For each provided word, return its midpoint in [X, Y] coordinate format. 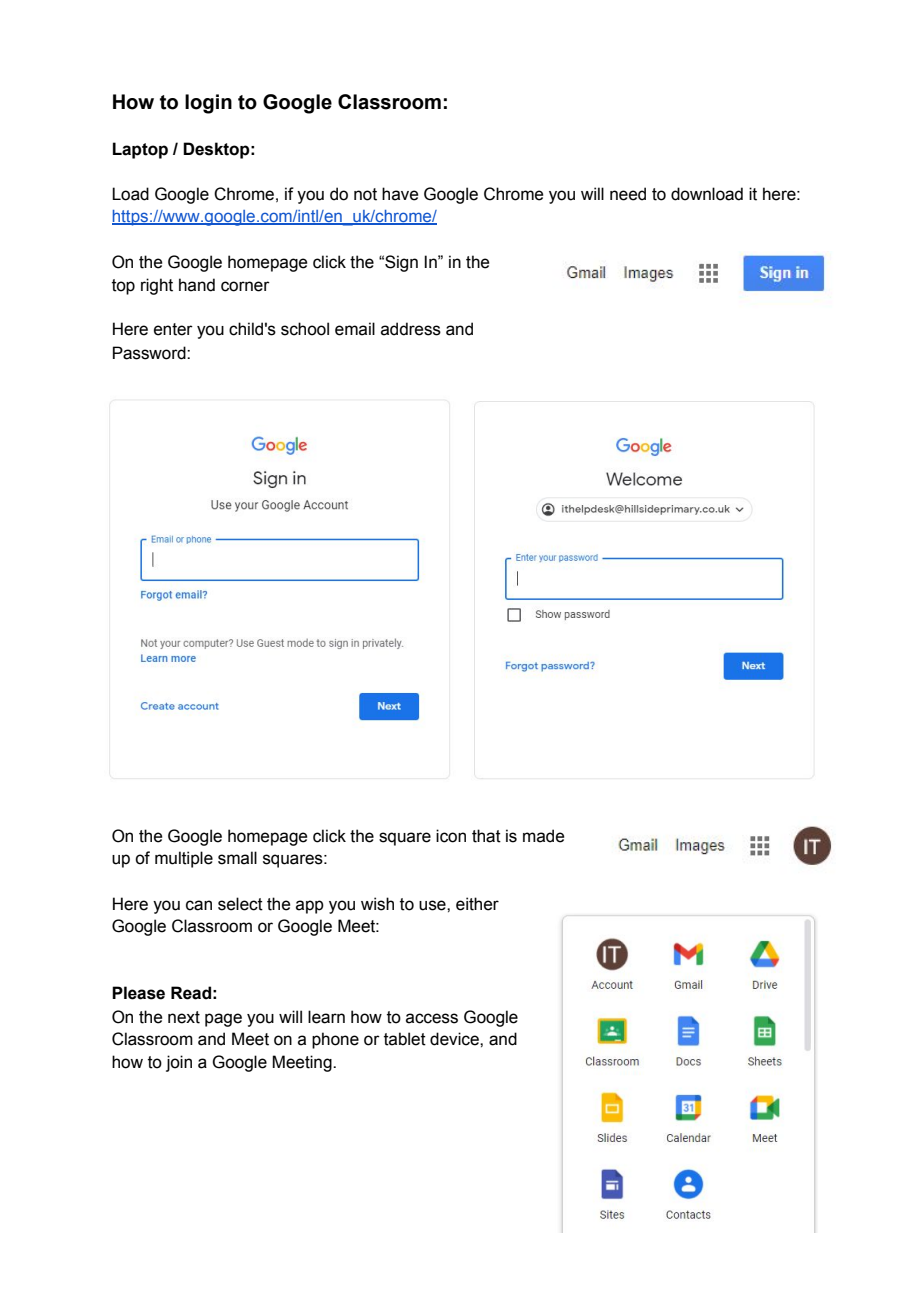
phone [335, 1040]
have [400, 194]
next [184, 1017]
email [355, 329]
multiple [184, 859]
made [543, 836]
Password [150, 353]
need [628, 194]
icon [451, 836]
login [208, 104]
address [411, 329]
